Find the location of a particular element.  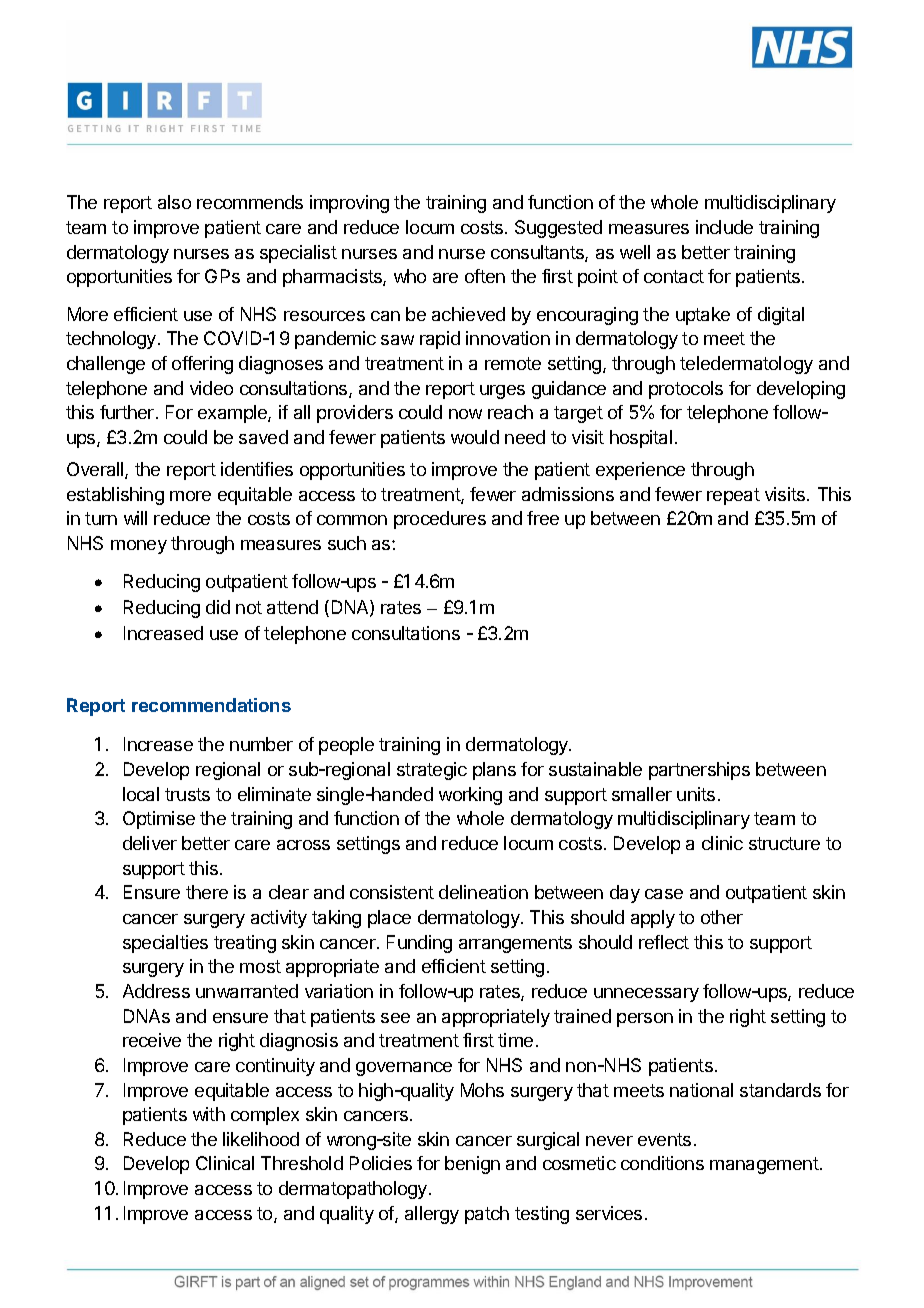

also is located at coordinates (174, 202).
